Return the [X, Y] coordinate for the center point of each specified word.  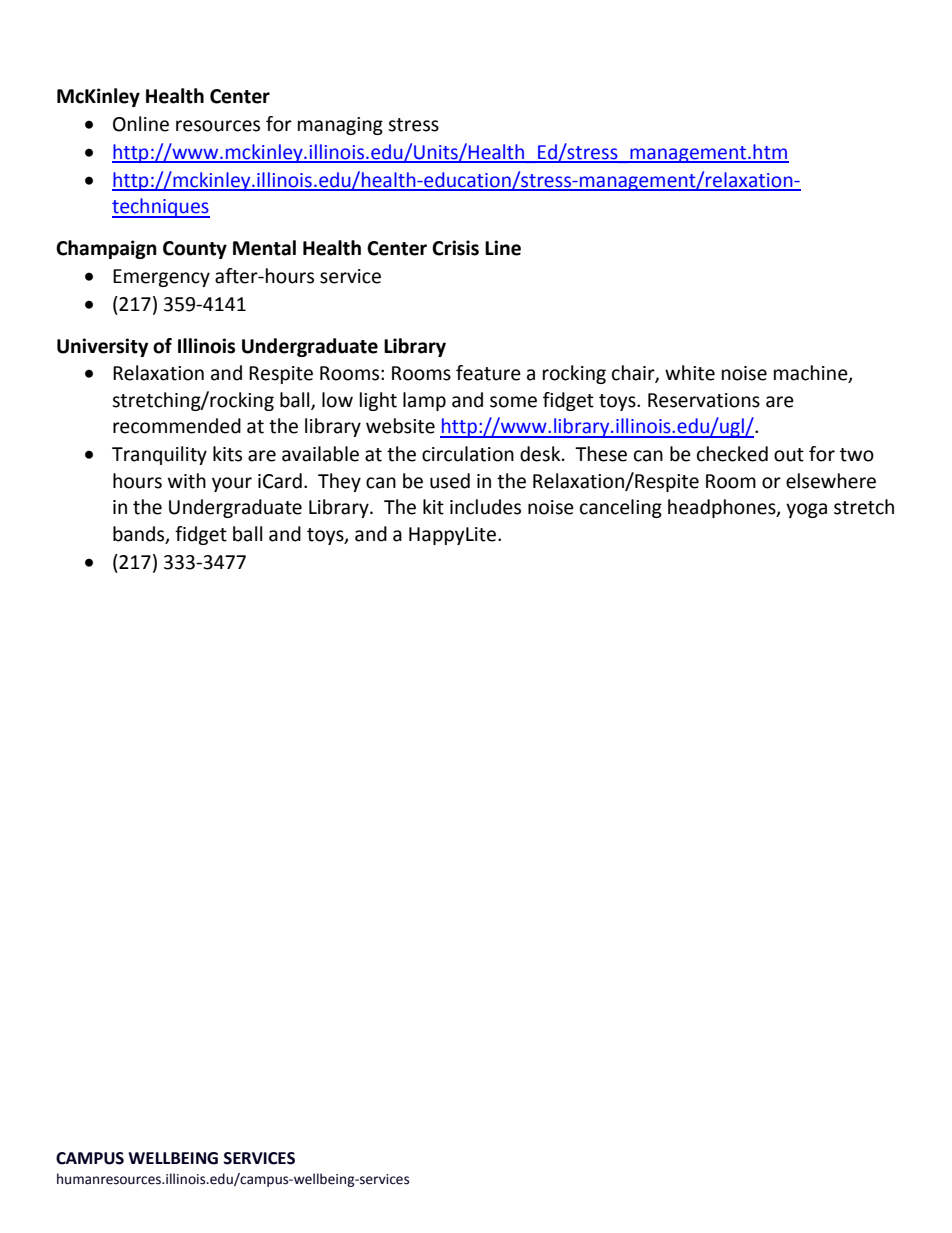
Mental [264, 248]
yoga [806, 510]
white [690, 373]
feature [488, 373]
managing [340, 126]
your [232, 484]
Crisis [455, 248]
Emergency [161, 278]
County [195, 250]
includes [485, 507]
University [102, 347]
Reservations [704, 400]
